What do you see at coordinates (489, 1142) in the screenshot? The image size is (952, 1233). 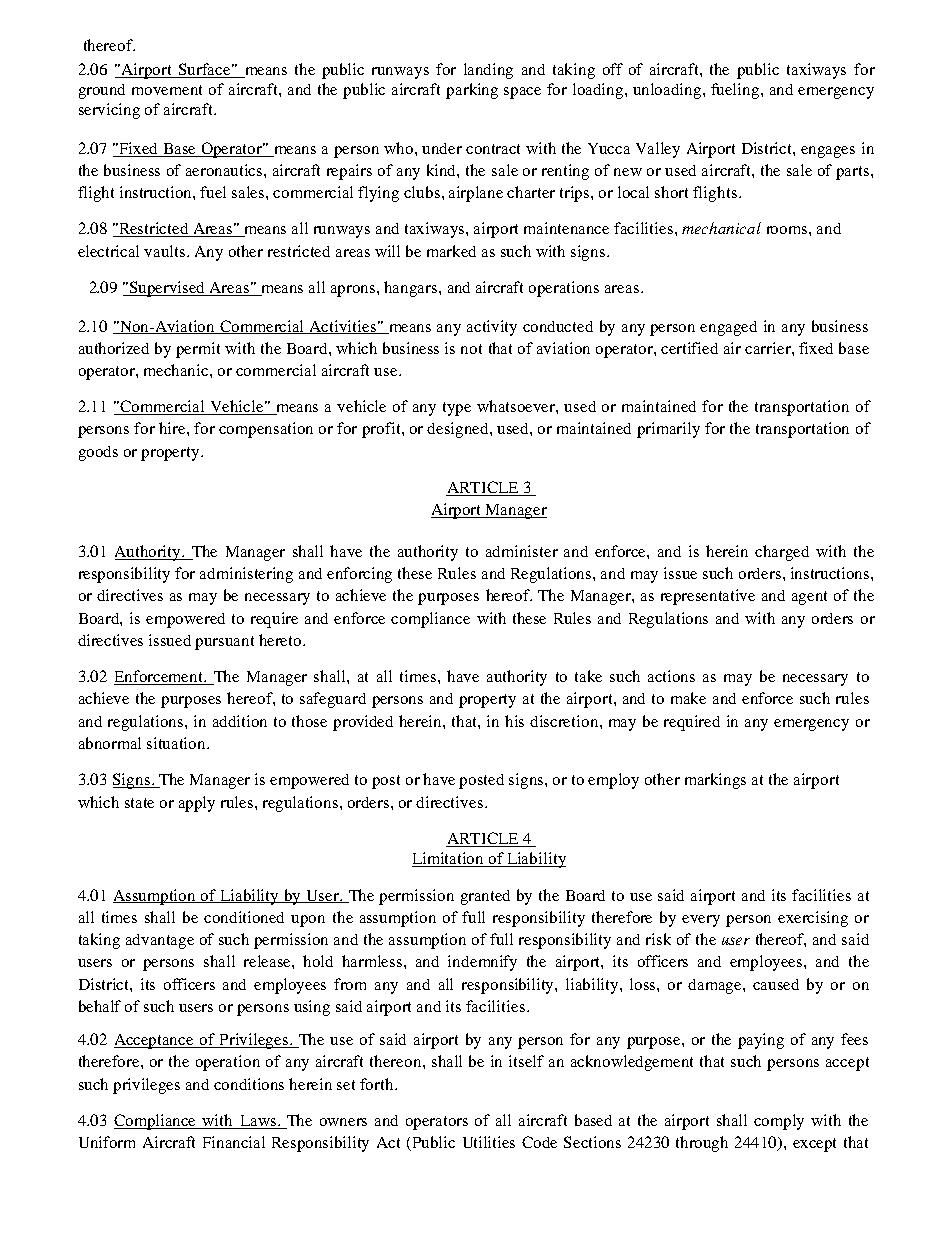 I see `Utilities` at bounding box center [489, 1142].
